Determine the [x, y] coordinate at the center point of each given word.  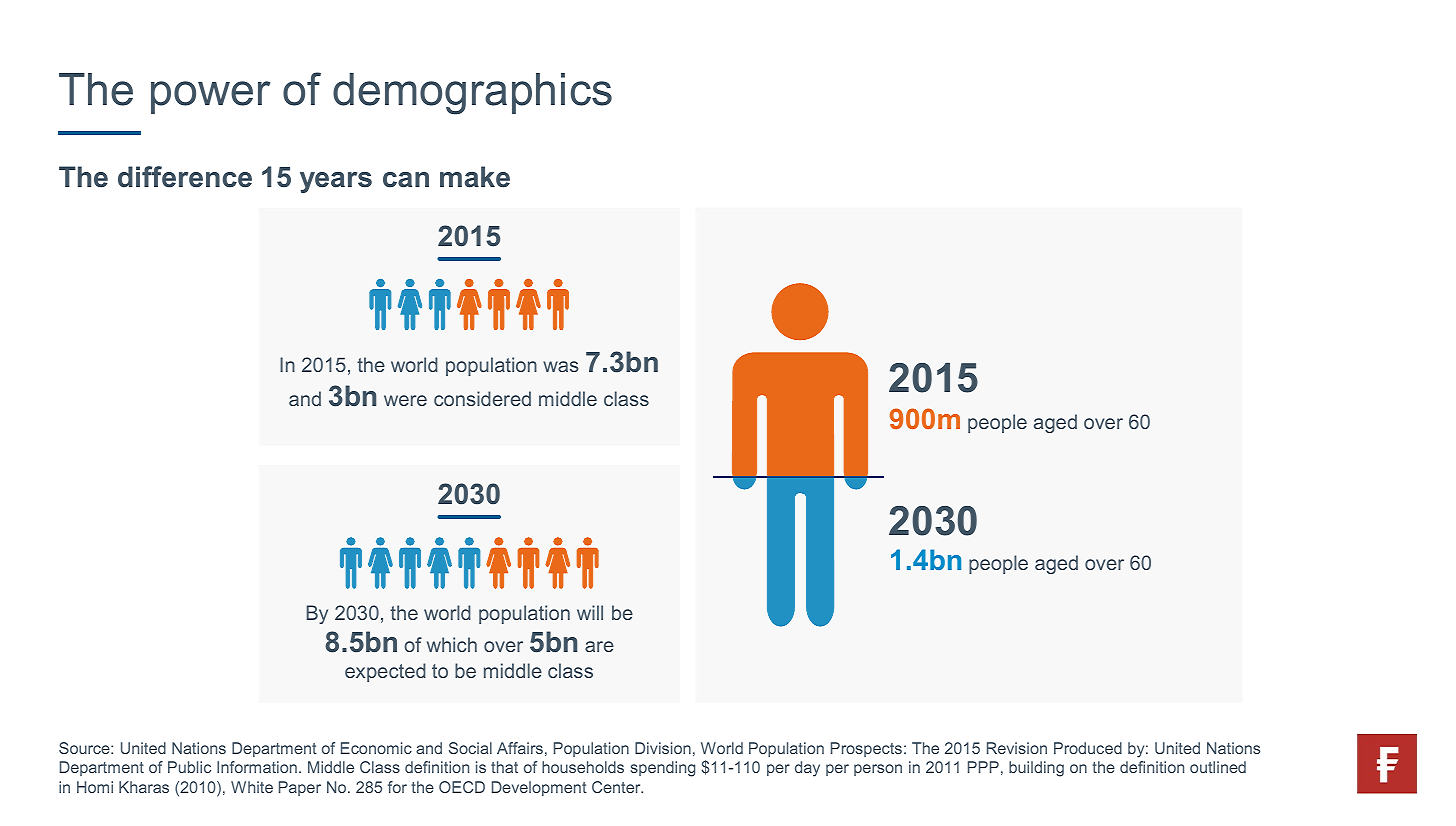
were [405, 400]
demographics [472, 94]
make [475, 177]
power [210, 97]
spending [663, 769]
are [599, 646]
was [561, 366]
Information [257, 767]
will [590, 612]
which [452, 644]
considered [482, 398]
